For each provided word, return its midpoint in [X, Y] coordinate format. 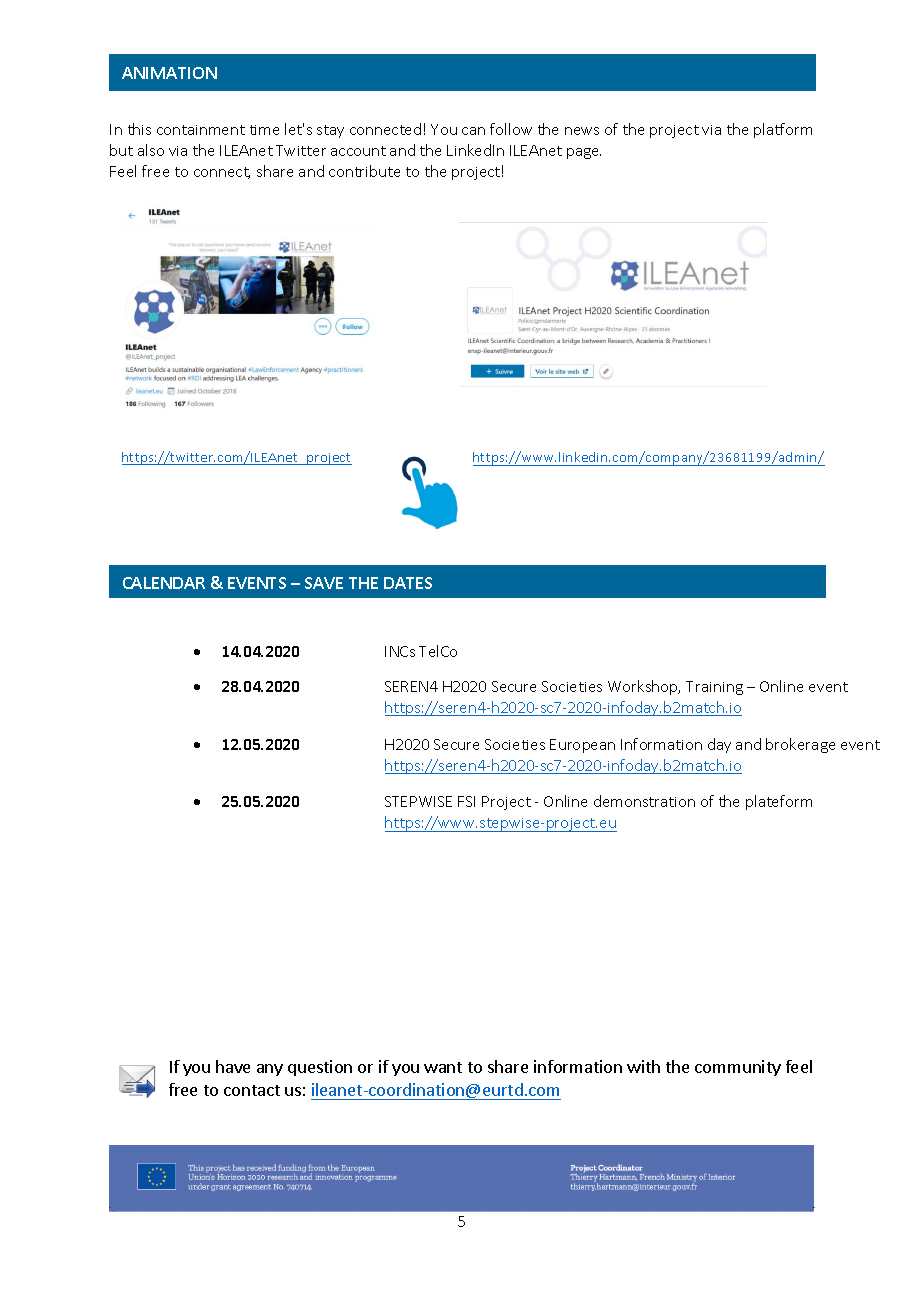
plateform [779, 802]
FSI [466, 801]
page [584, 153]
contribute [364, 171]
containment [201, 130]
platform [783, 130]
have [233, 1066]
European [582, 746]
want [443, 1067]
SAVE [324, 583]
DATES [408, 583]
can [473, 131]
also [151, 150]
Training [714, 688]
